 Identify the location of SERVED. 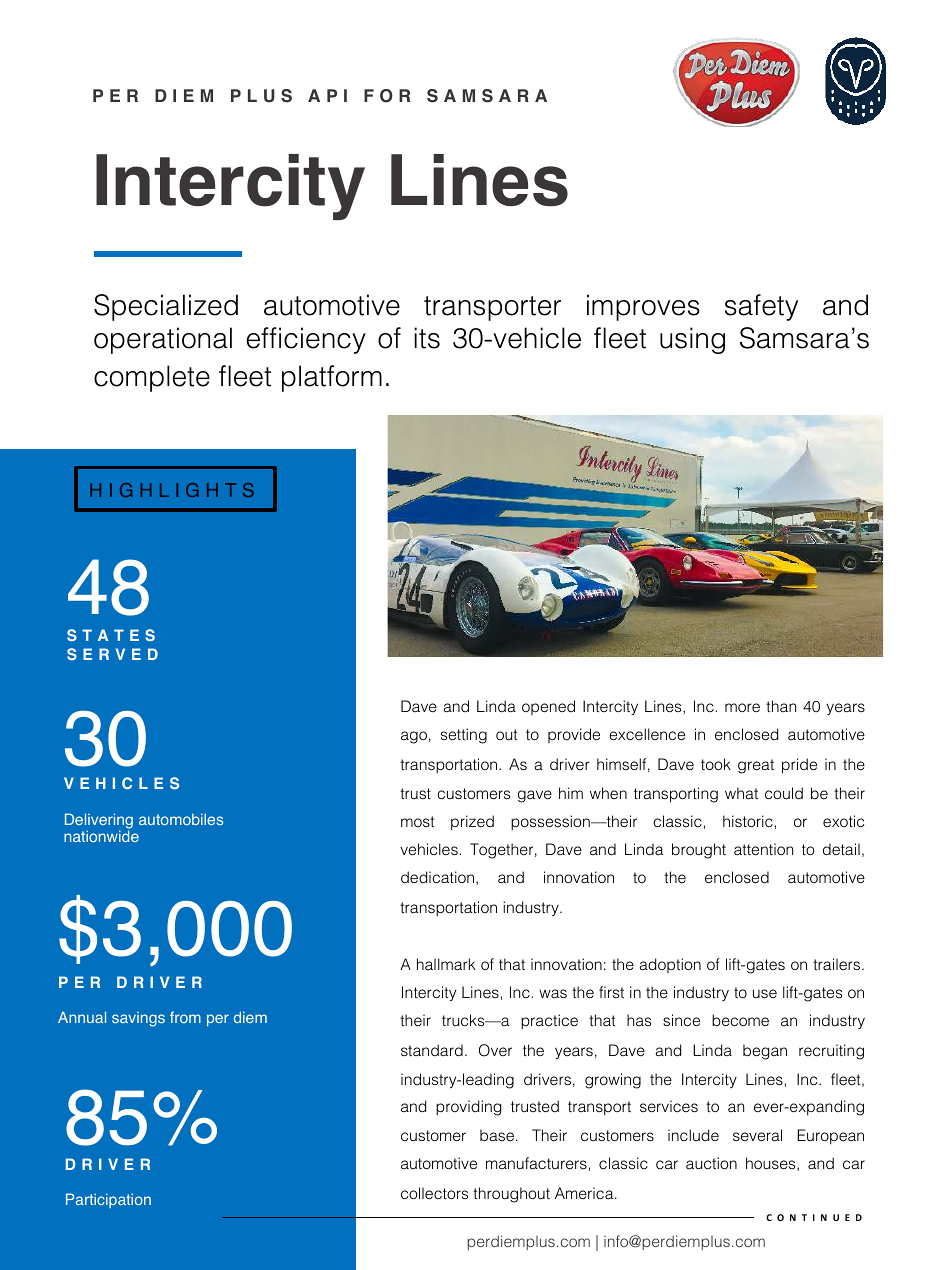
(112, 654).
